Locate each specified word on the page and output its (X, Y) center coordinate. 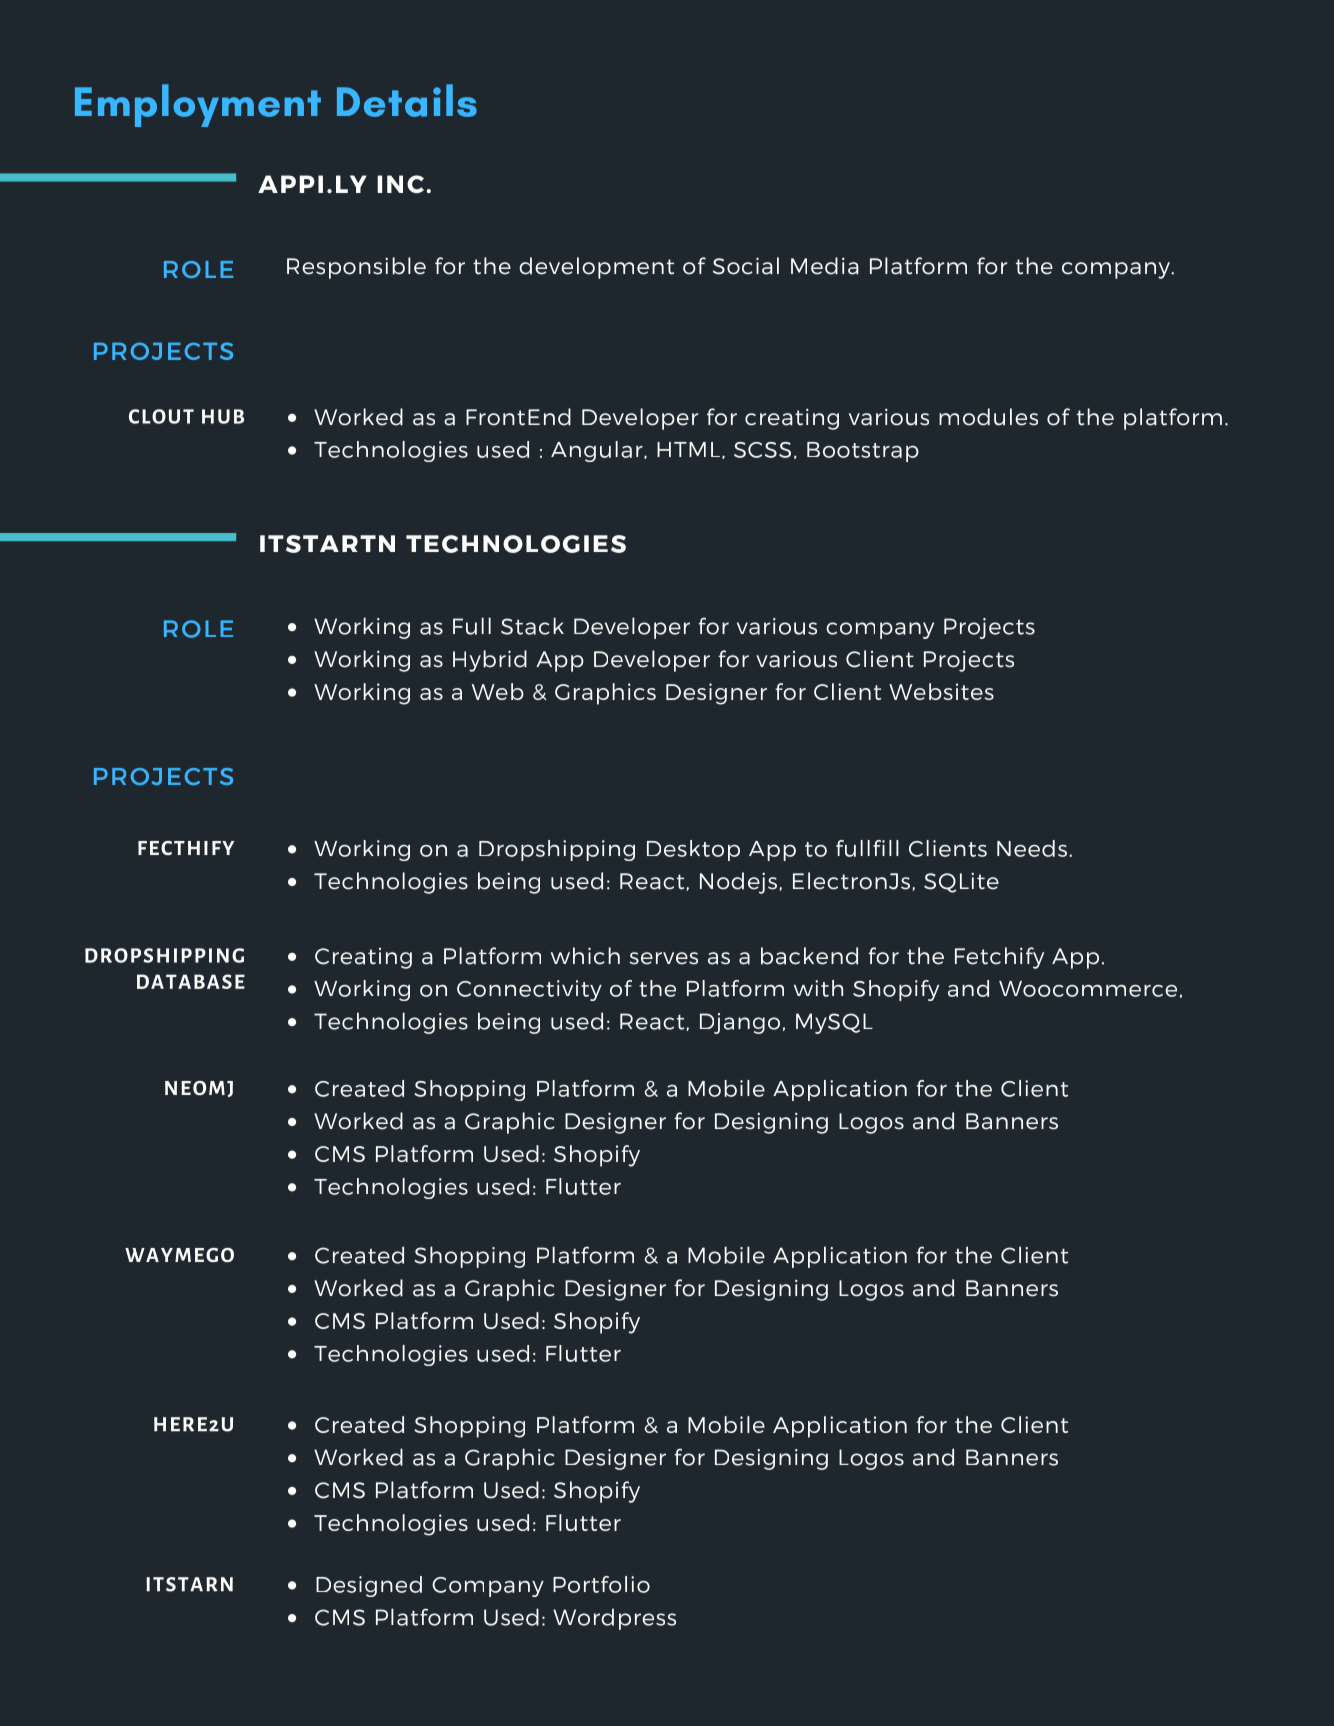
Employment (198, 105)
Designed (369, 1586)
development (596, 268)
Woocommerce (1088, 989)
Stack (532, 626)
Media (825, 266)
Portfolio (601, 1584)
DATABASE (191, 981)
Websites (941, 691)
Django (740, 1023)
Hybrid (490, 661)
